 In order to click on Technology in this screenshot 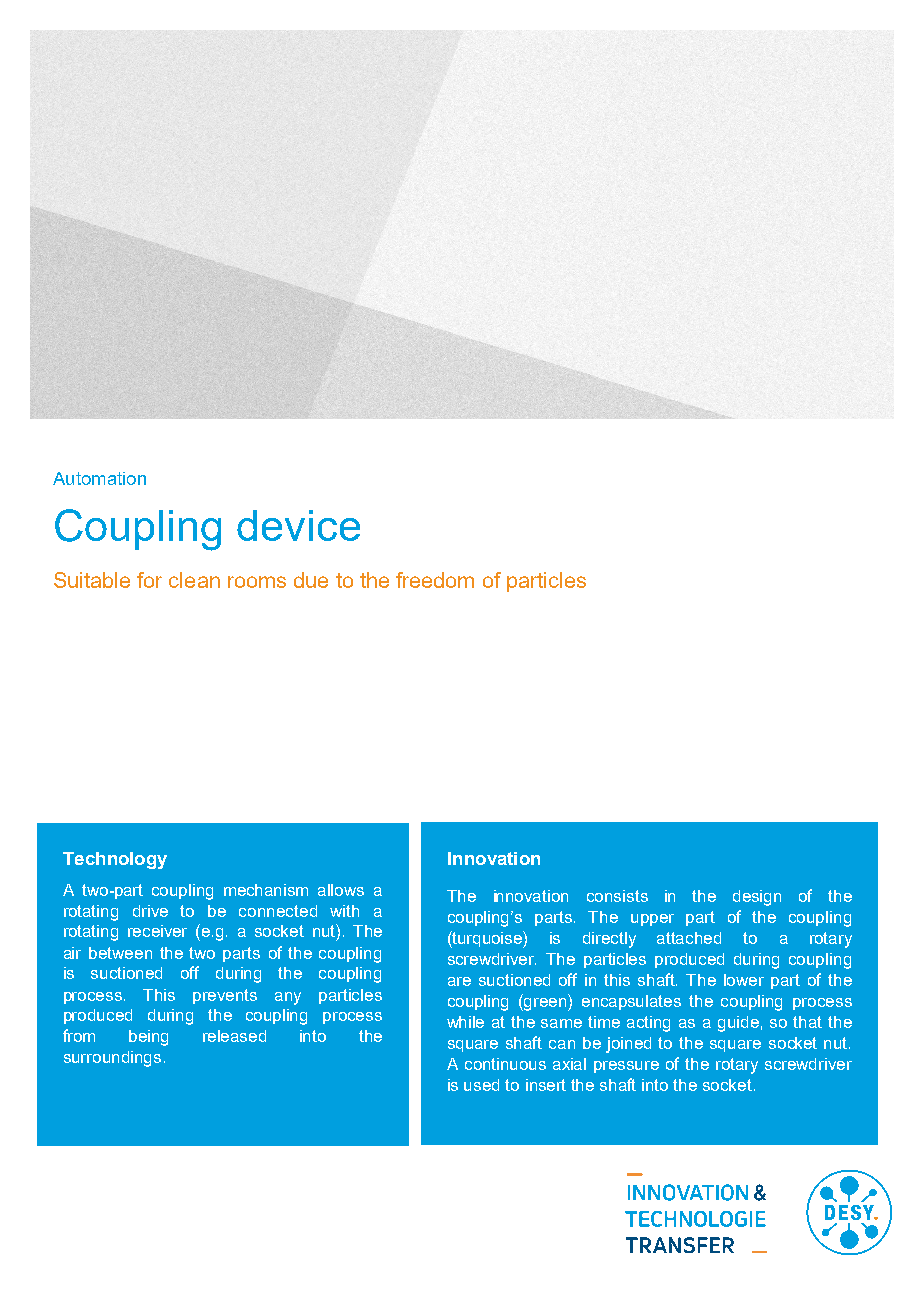, I will do `click(115, 860)`.
